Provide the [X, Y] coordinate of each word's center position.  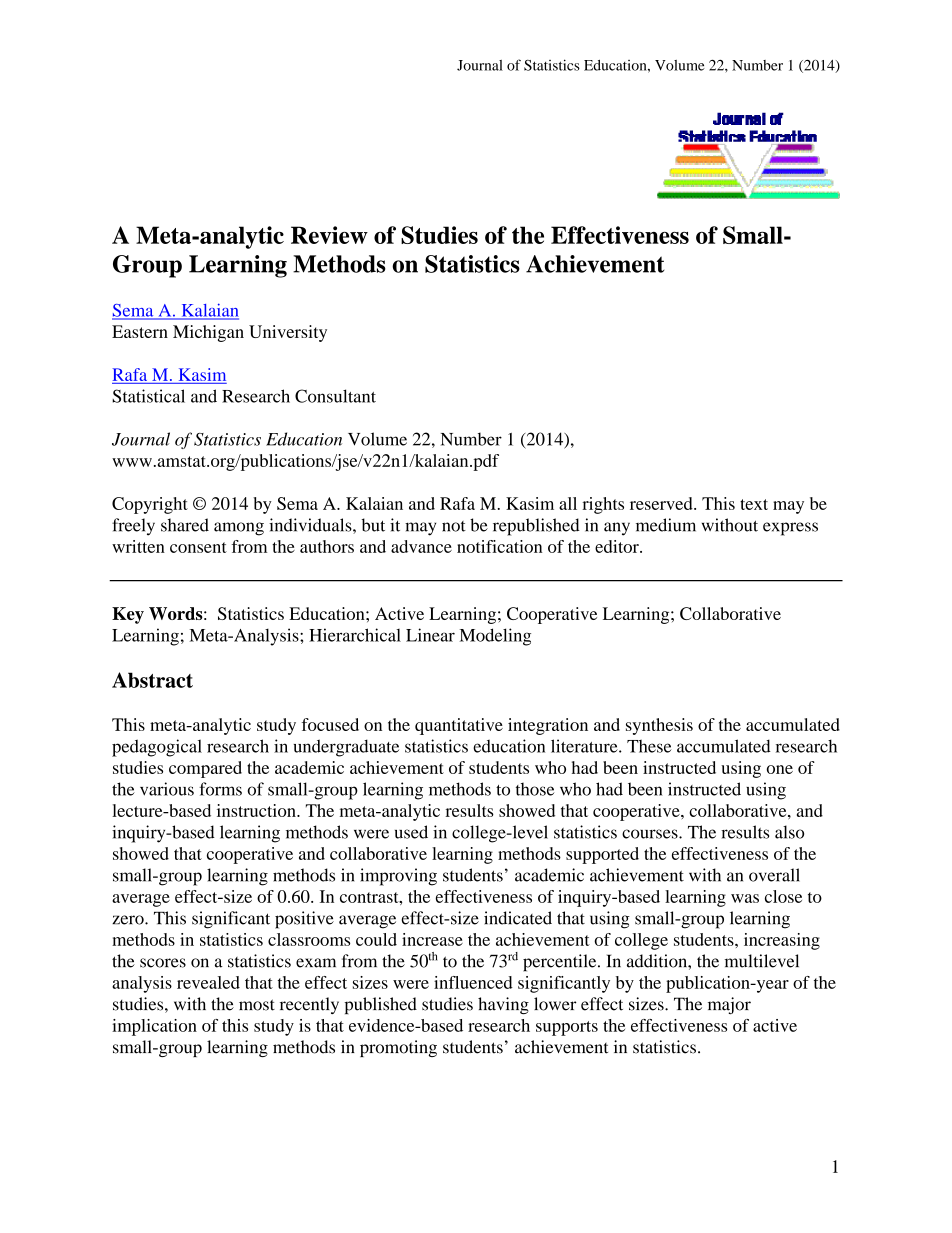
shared [185, 525]
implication [154, 1027]
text [754, 504]
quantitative [459, 726]
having [503, 1005]
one [780, 769]
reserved [662, 503]
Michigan [208, 333]
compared [205, 769]
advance [421, 546]
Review [329, 235]
